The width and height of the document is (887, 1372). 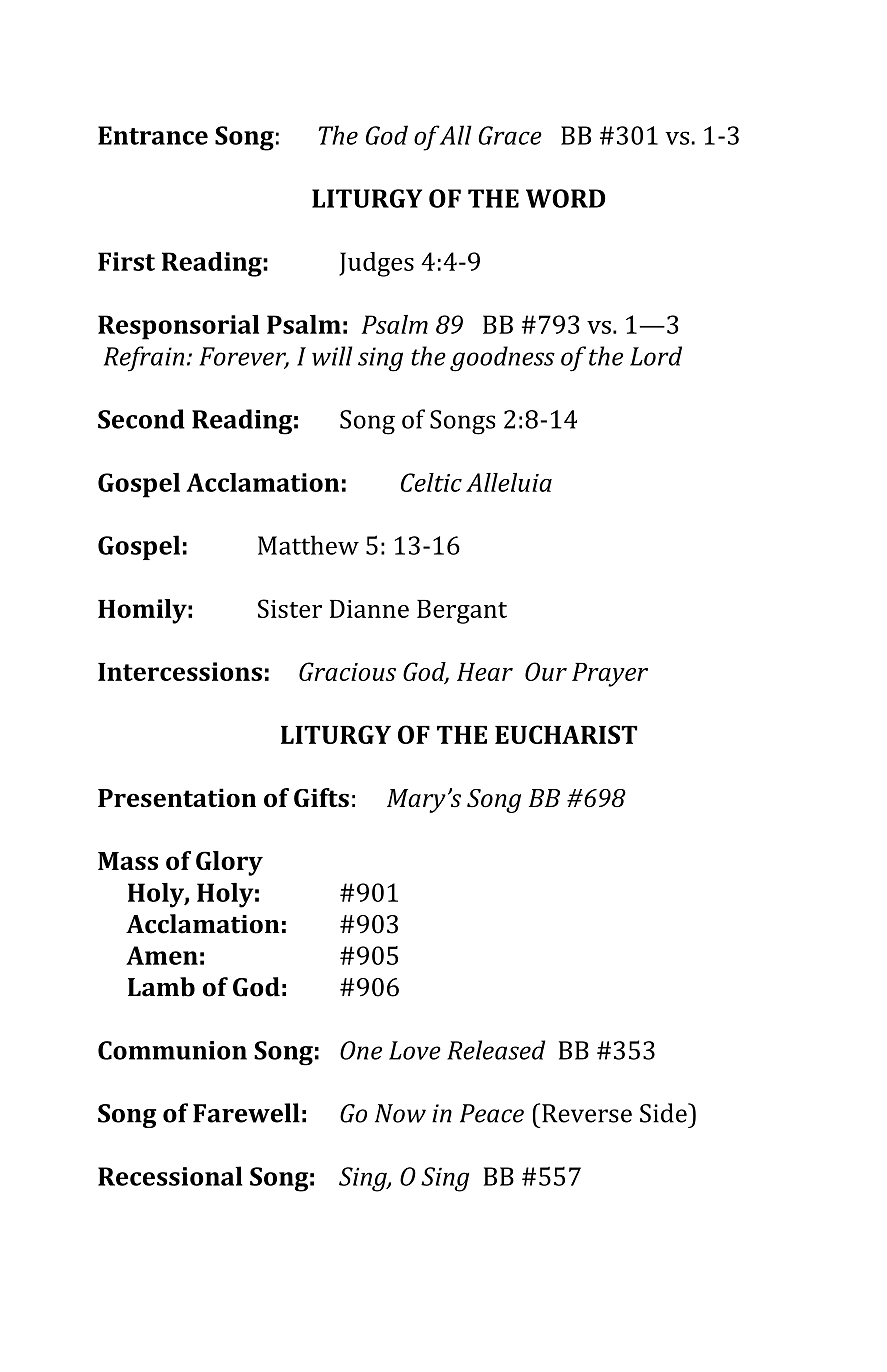 What do you see at coordinates (587, 1113) in the document?
I see `Reverse` at bounding box center [587, 1113].
